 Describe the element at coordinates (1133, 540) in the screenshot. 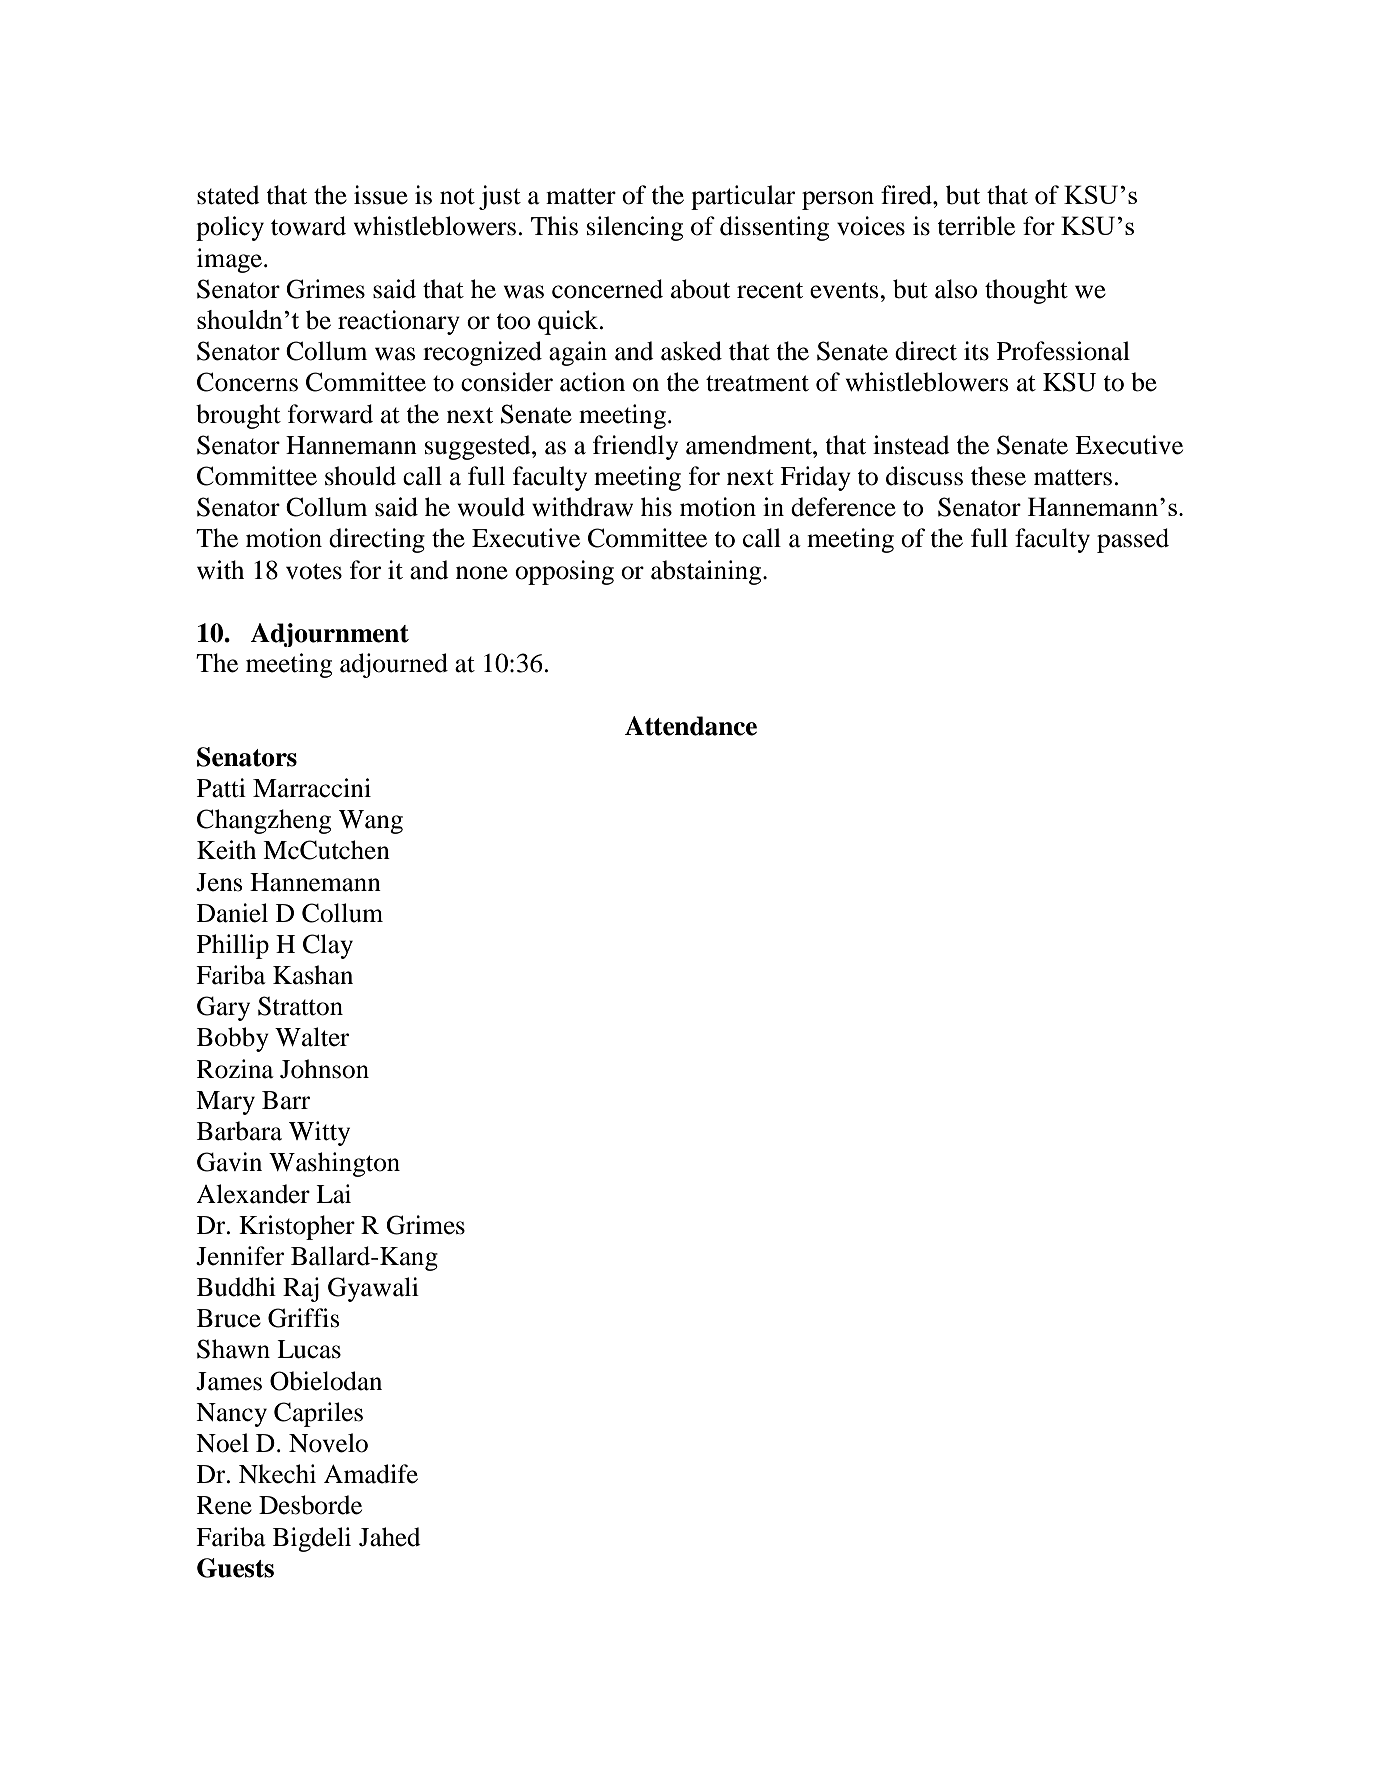

I see `passed` at that location.
